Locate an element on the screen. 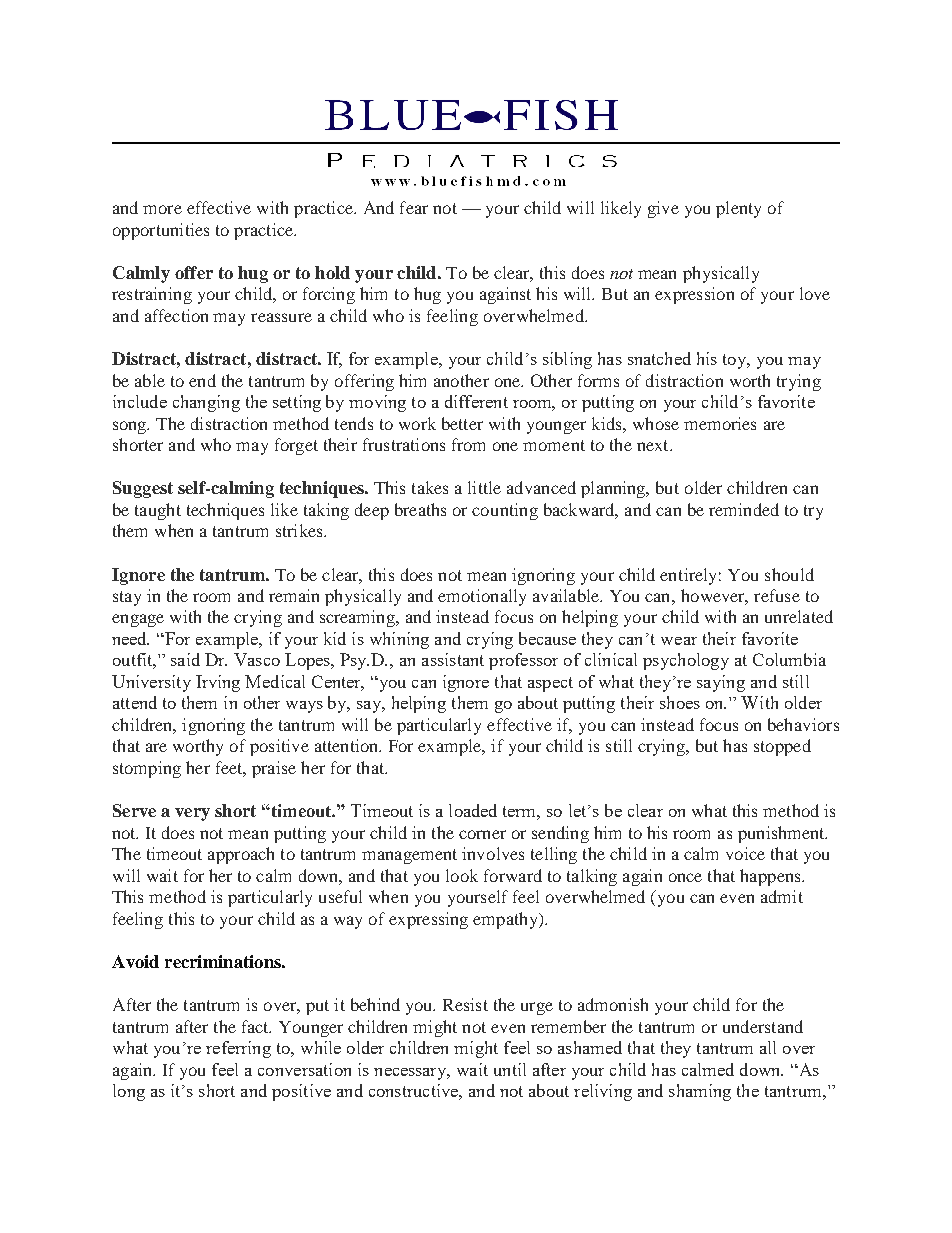 Image resolution: width=952 pixels, height=1233 pixels. however is located at coordinates (714, 597).
